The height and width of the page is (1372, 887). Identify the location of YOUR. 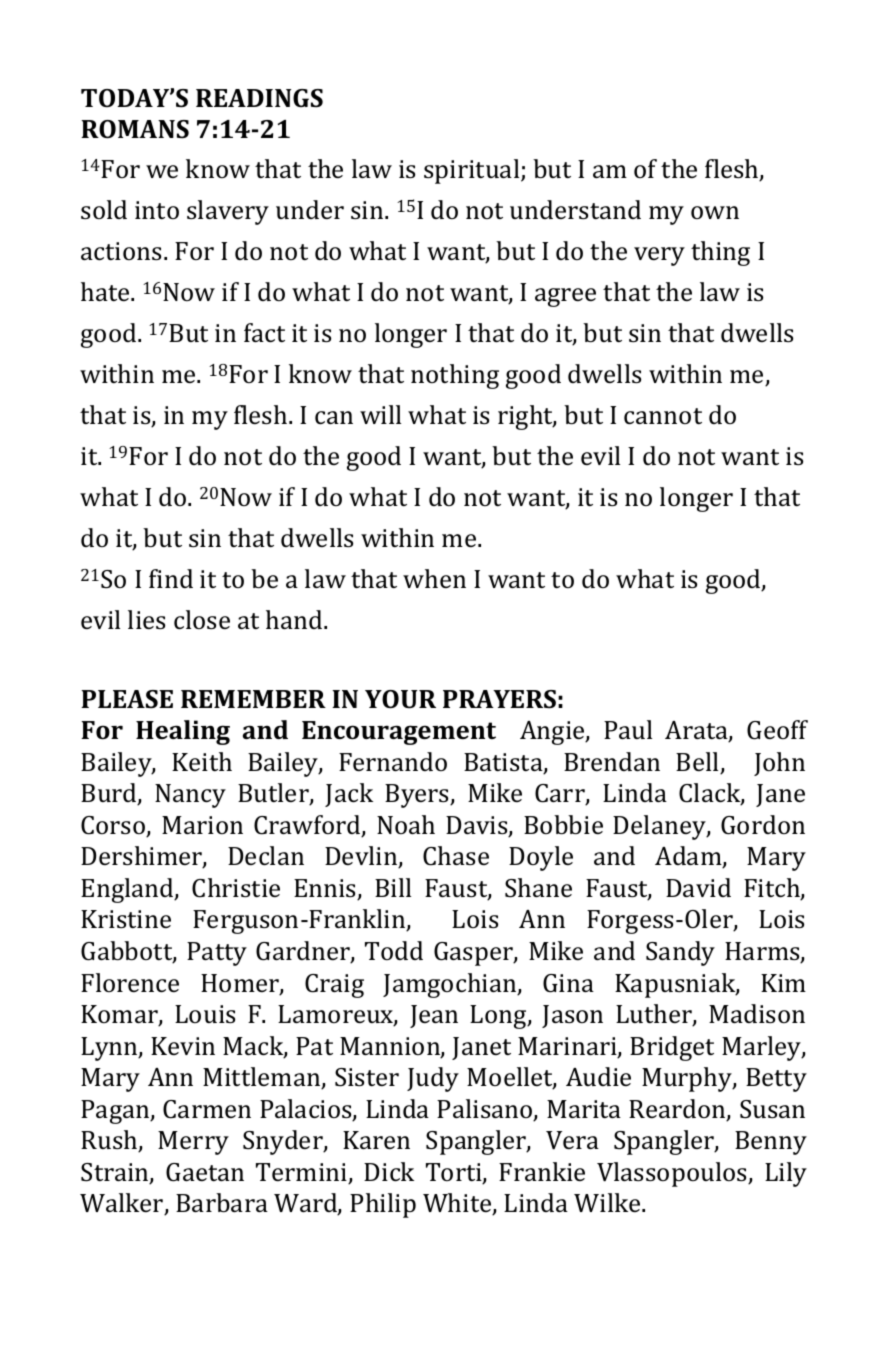
(400, 699).
